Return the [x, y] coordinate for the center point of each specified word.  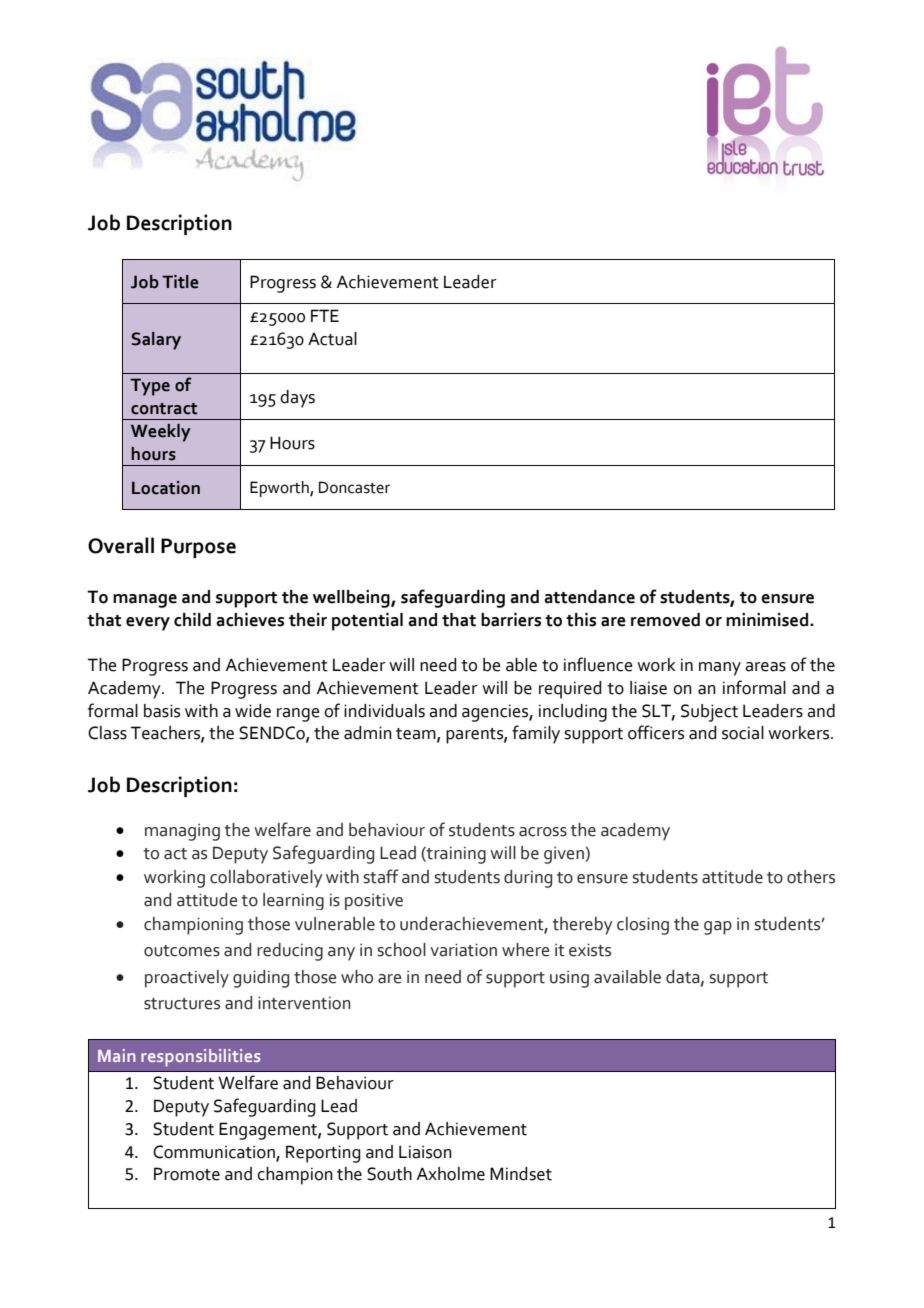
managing [182, 832]
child [192, 620]
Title [180, 282]
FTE [325, 315]
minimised [768, 620]
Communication [215, 1152]
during [528, 879]
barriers [511, 620]
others [811, 877]
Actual [332, 339]
